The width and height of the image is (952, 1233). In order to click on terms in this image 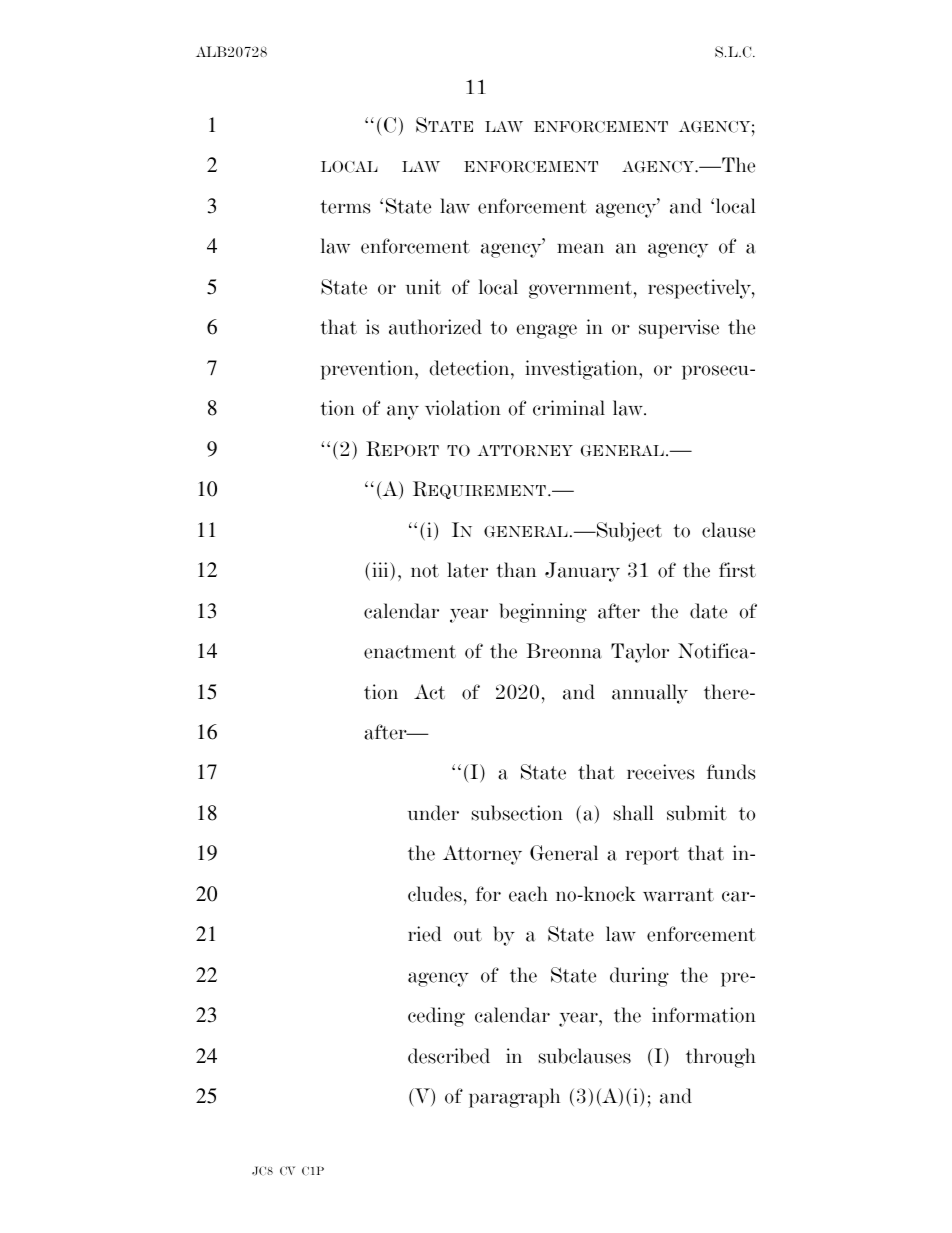, I will do `click(345, 207)`.
